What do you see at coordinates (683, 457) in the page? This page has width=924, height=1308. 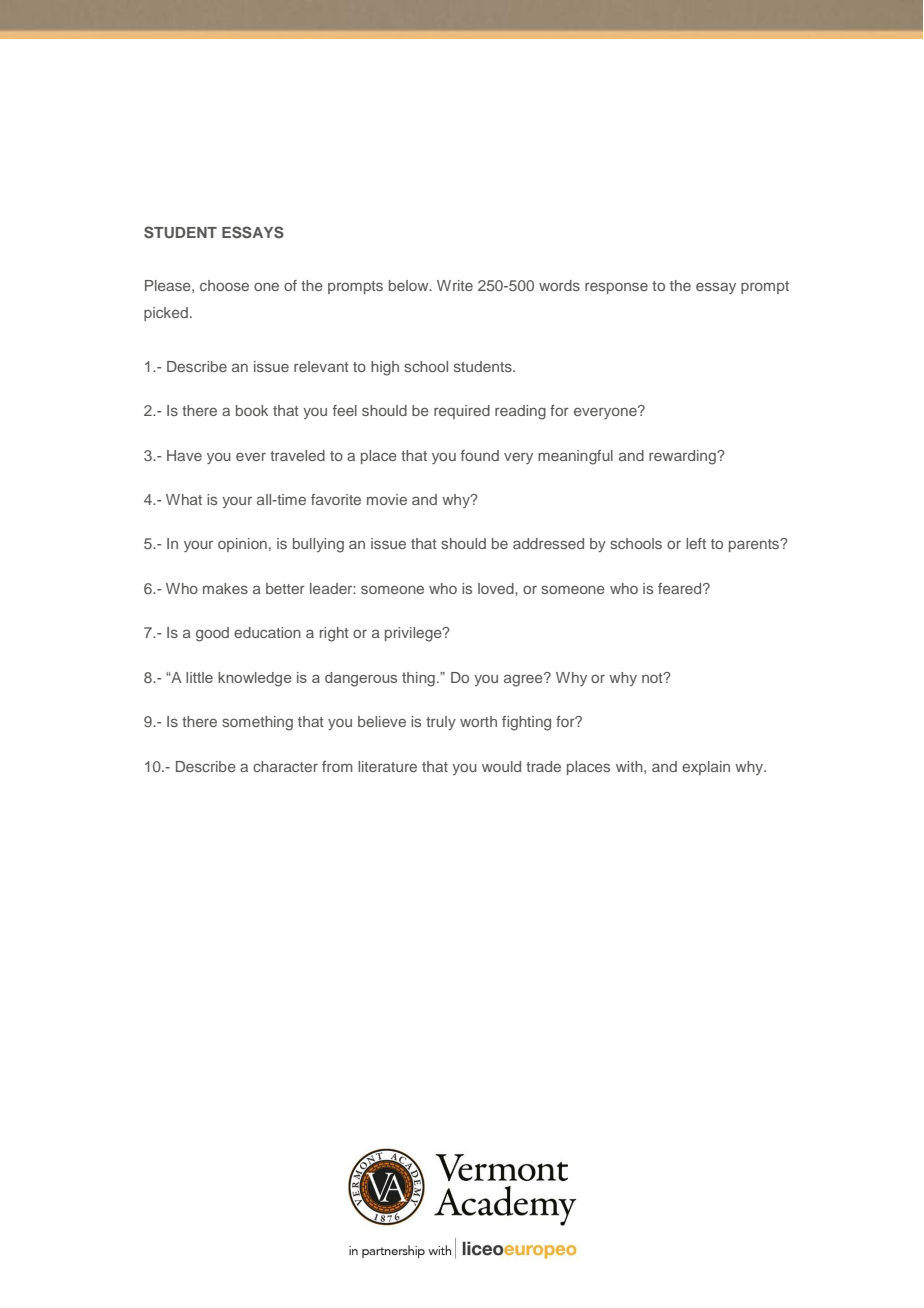 I see `rewarding` at bounding box center [683, 457].
